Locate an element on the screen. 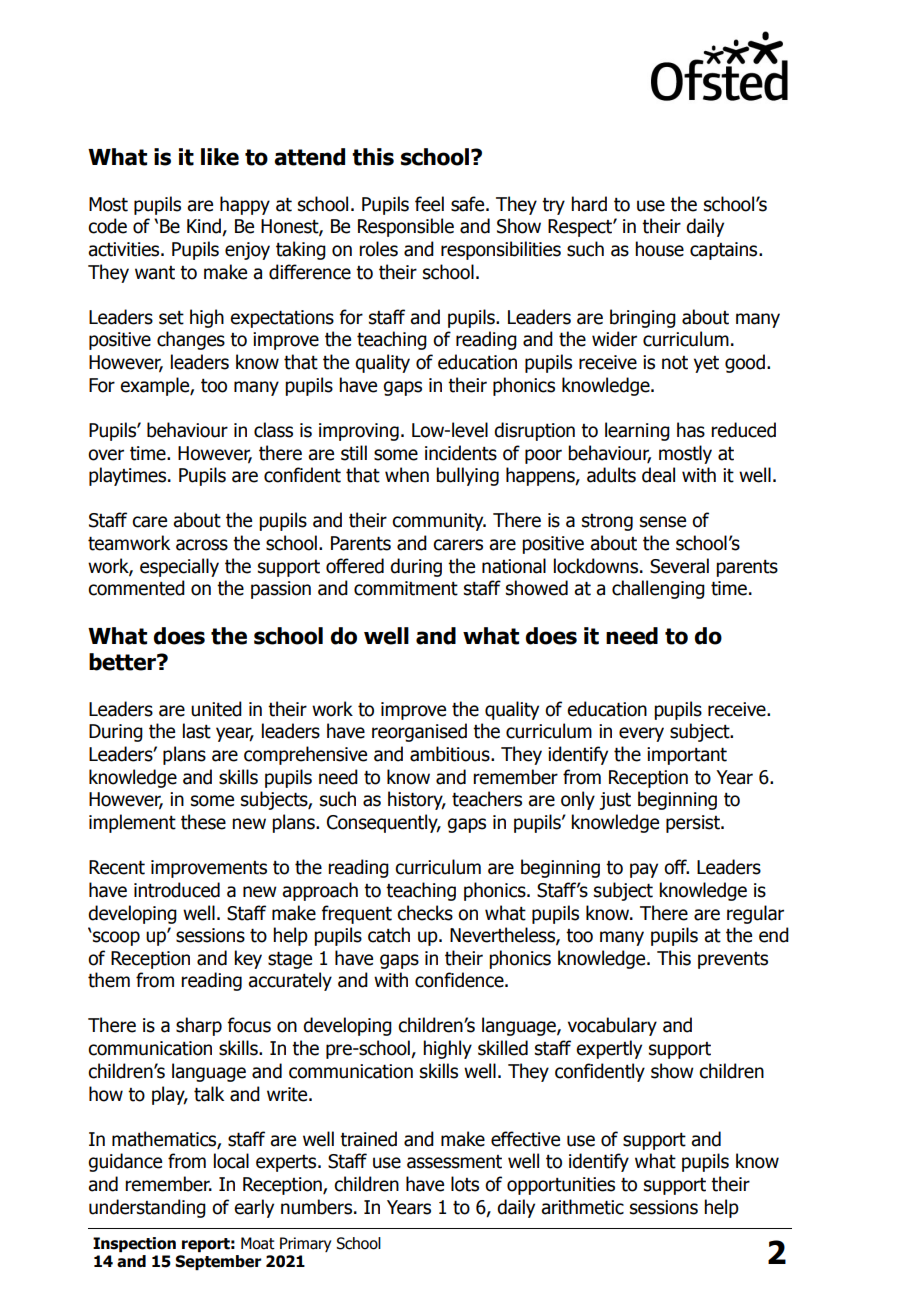 The width and height of the screenshot is (924, 1310). last is located at coordinates (197, 731).
